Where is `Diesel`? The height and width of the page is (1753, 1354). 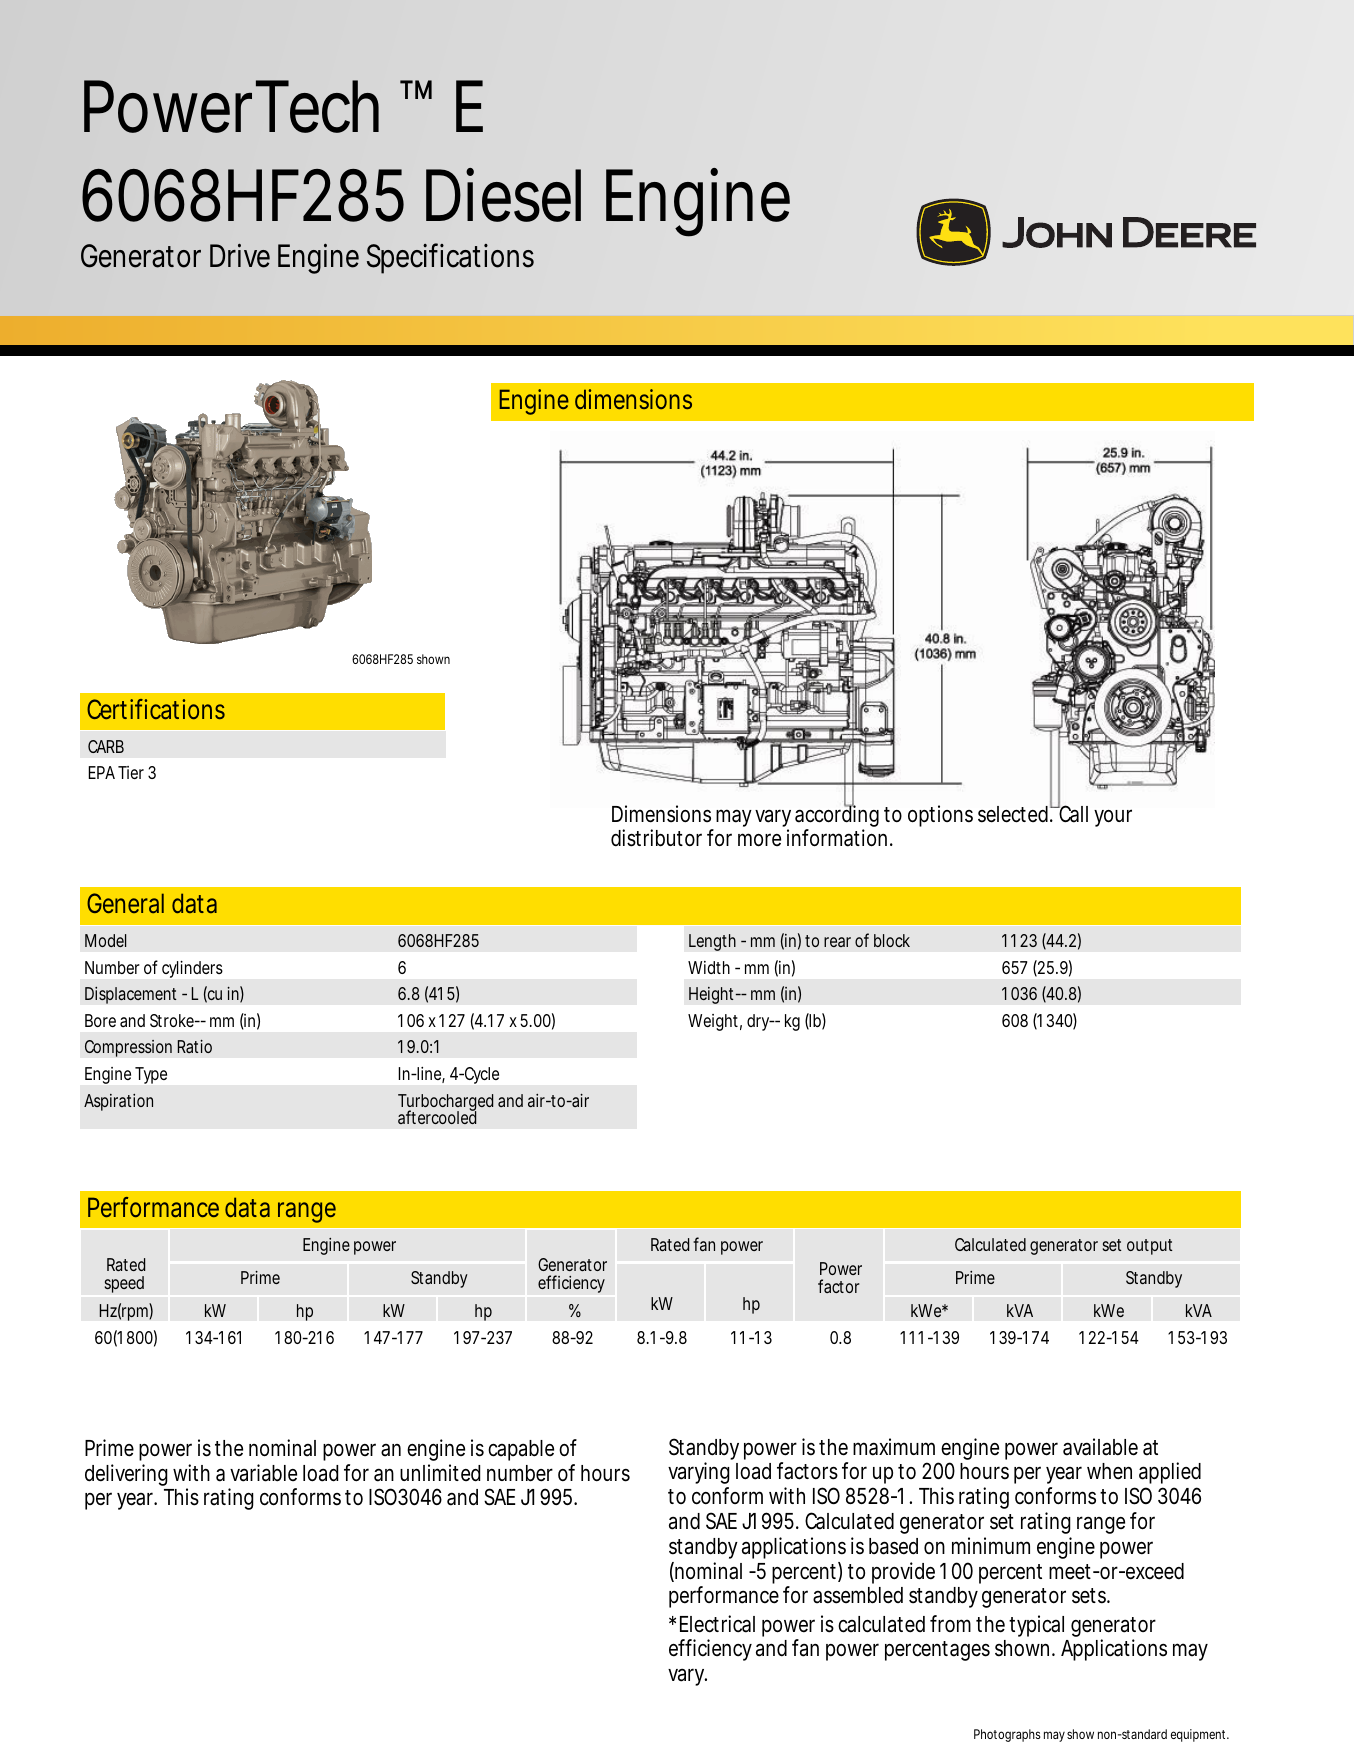
Diesel is located at coordinates (503, 195).
